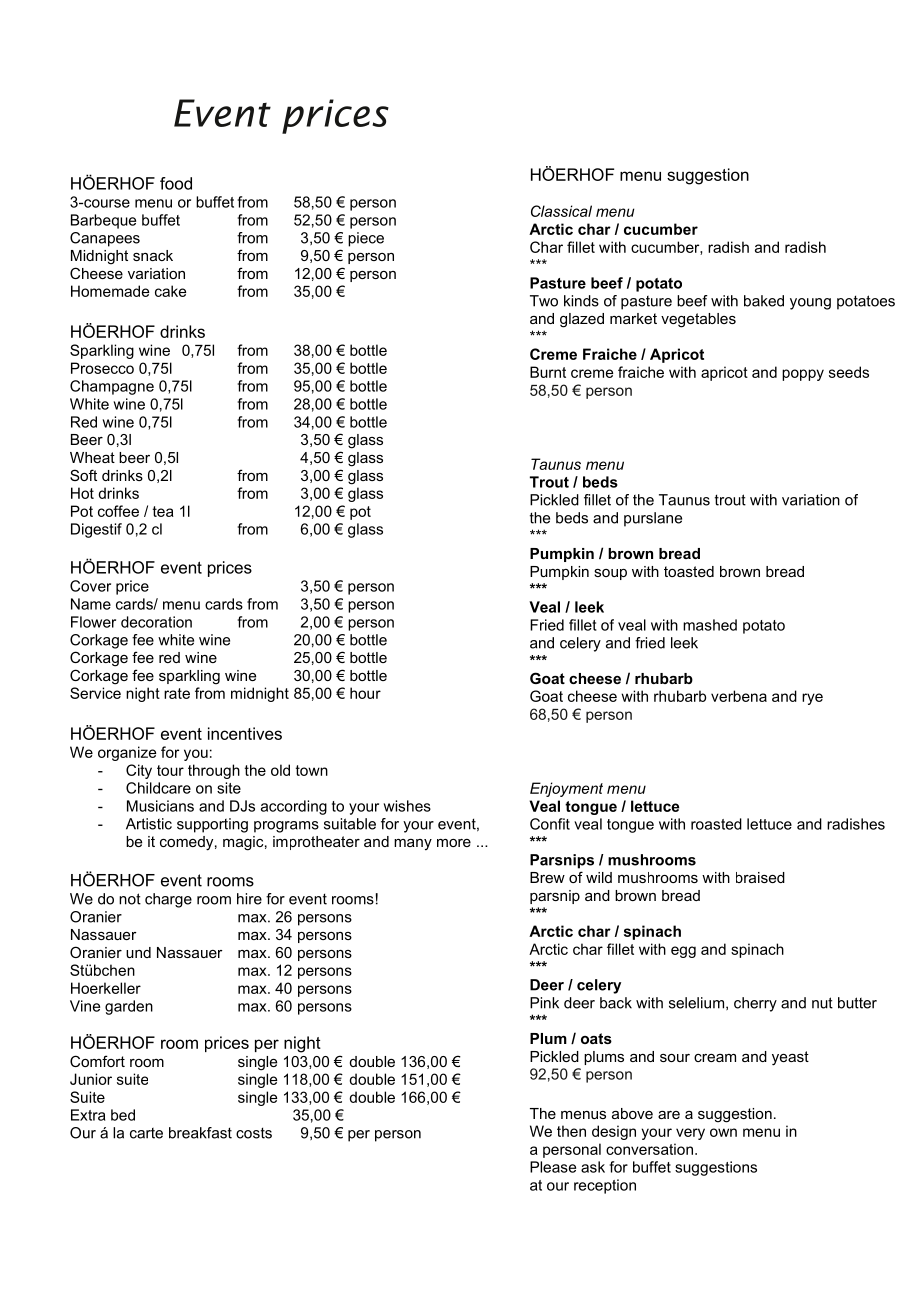  Describe the element at coordinates (547, 877) in the screenshot. I see `Brew` at that location.
